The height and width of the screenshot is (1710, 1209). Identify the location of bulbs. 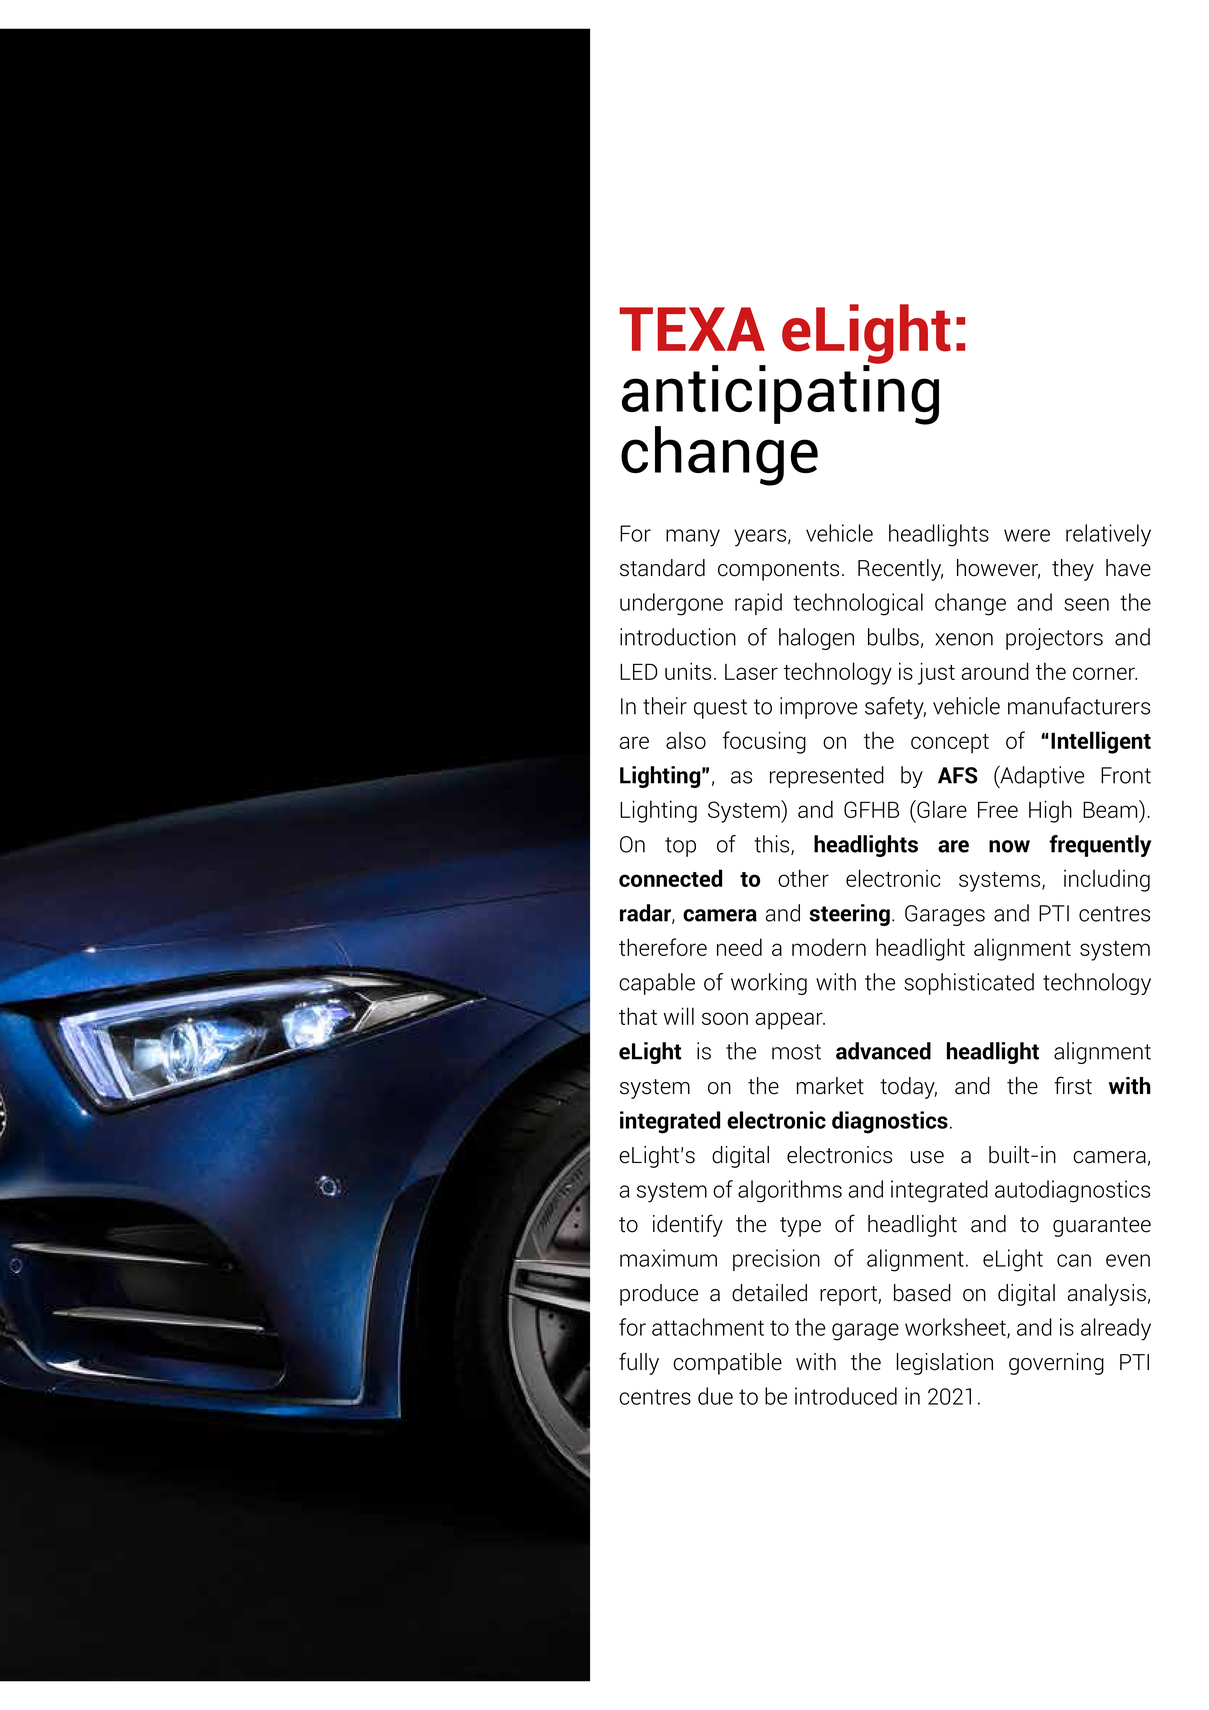
(893, 637).
